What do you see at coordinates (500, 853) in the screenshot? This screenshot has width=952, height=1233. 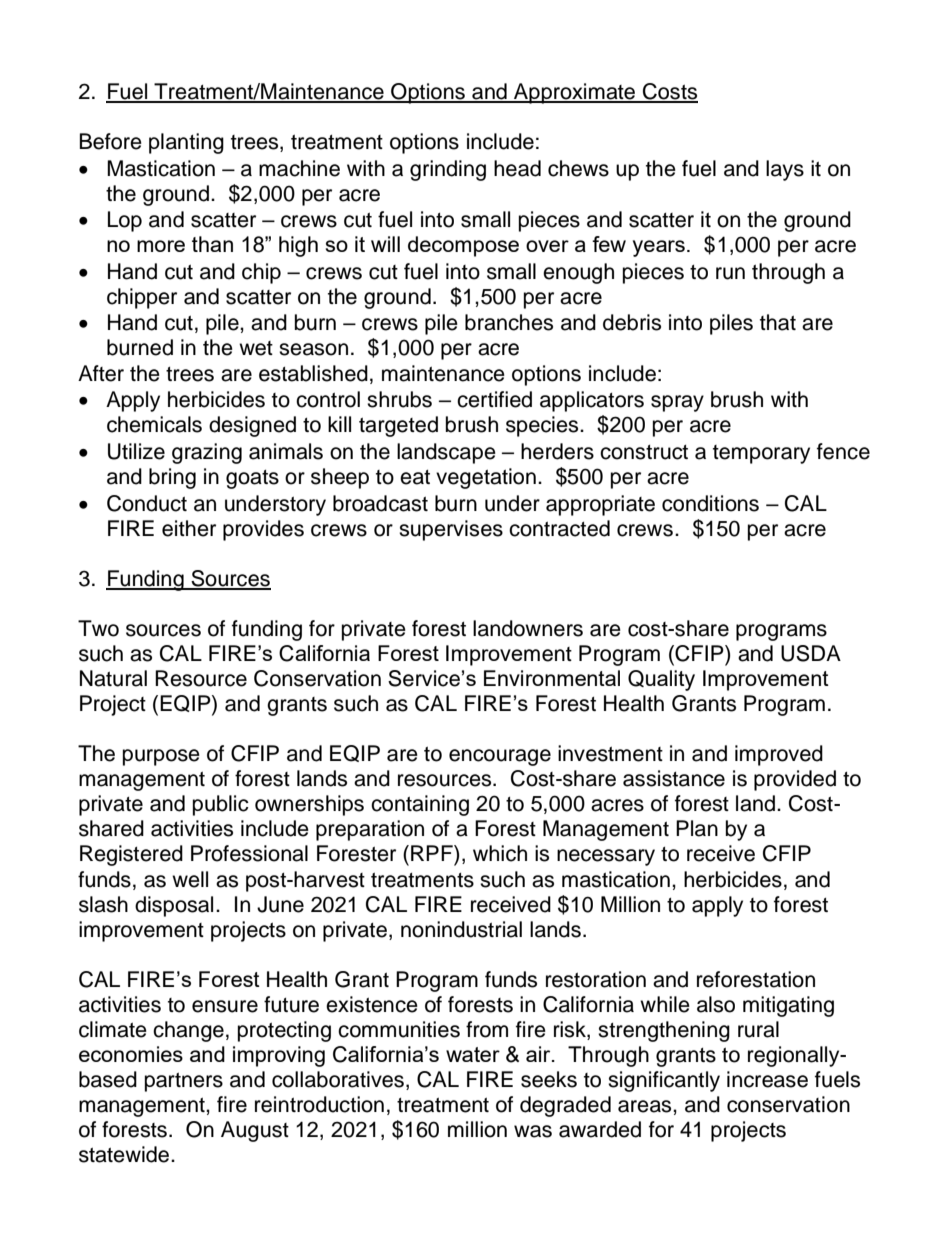 I see `which` at bounding box center [500, 853].
